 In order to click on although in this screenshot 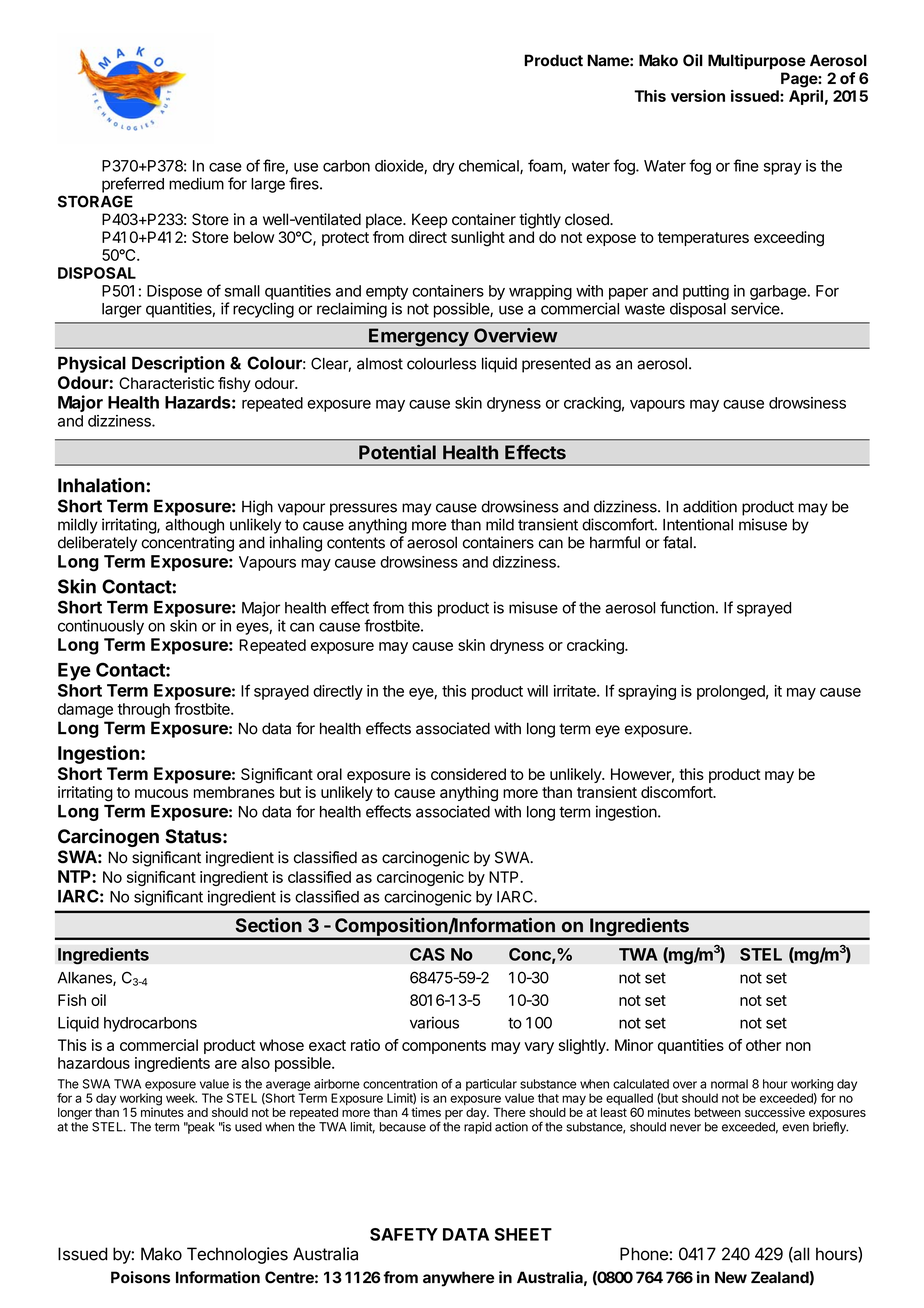, I will do `click(194, 526)`.
